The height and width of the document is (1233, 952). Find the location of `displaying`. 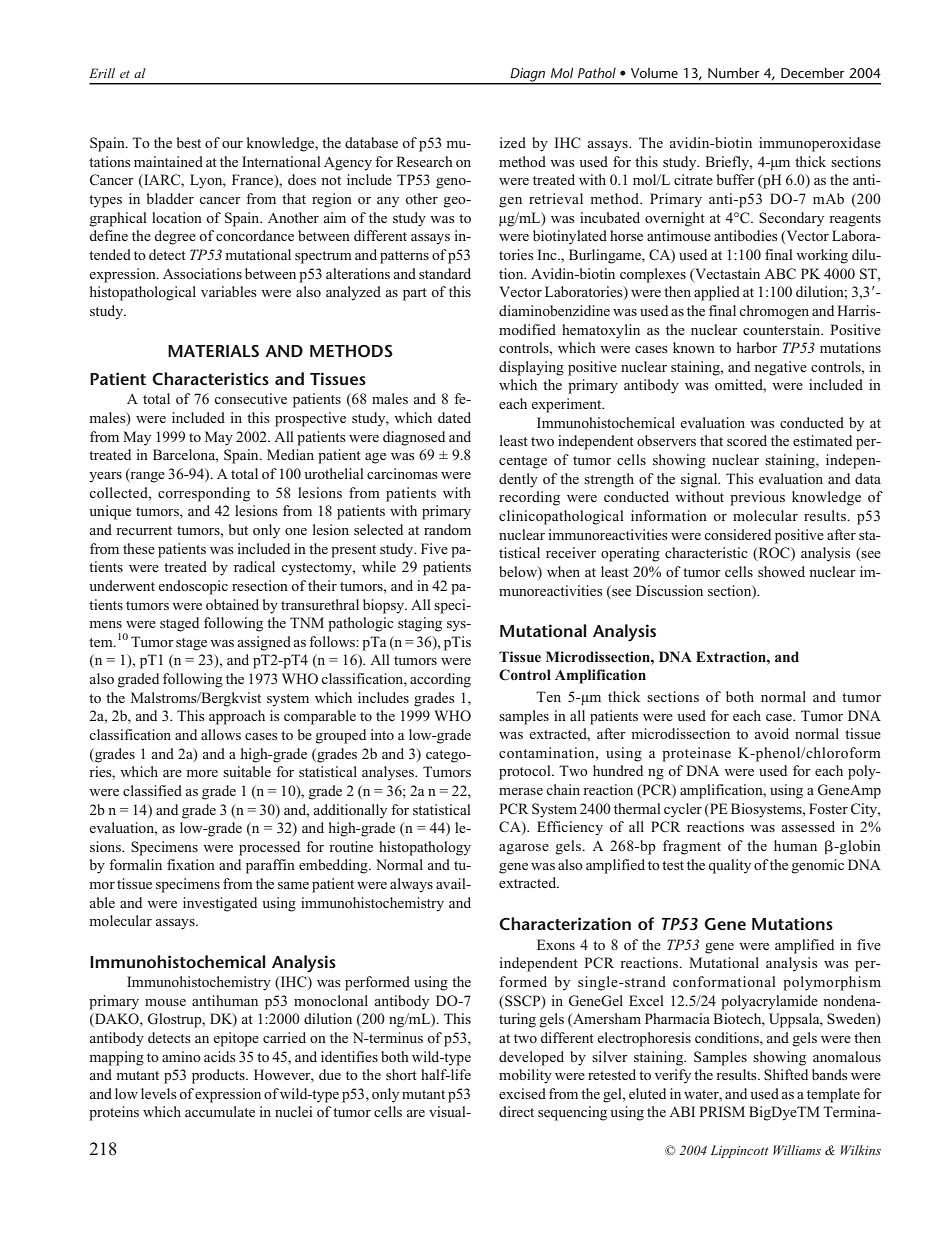

displaying is located at coordinates (531, 368).
